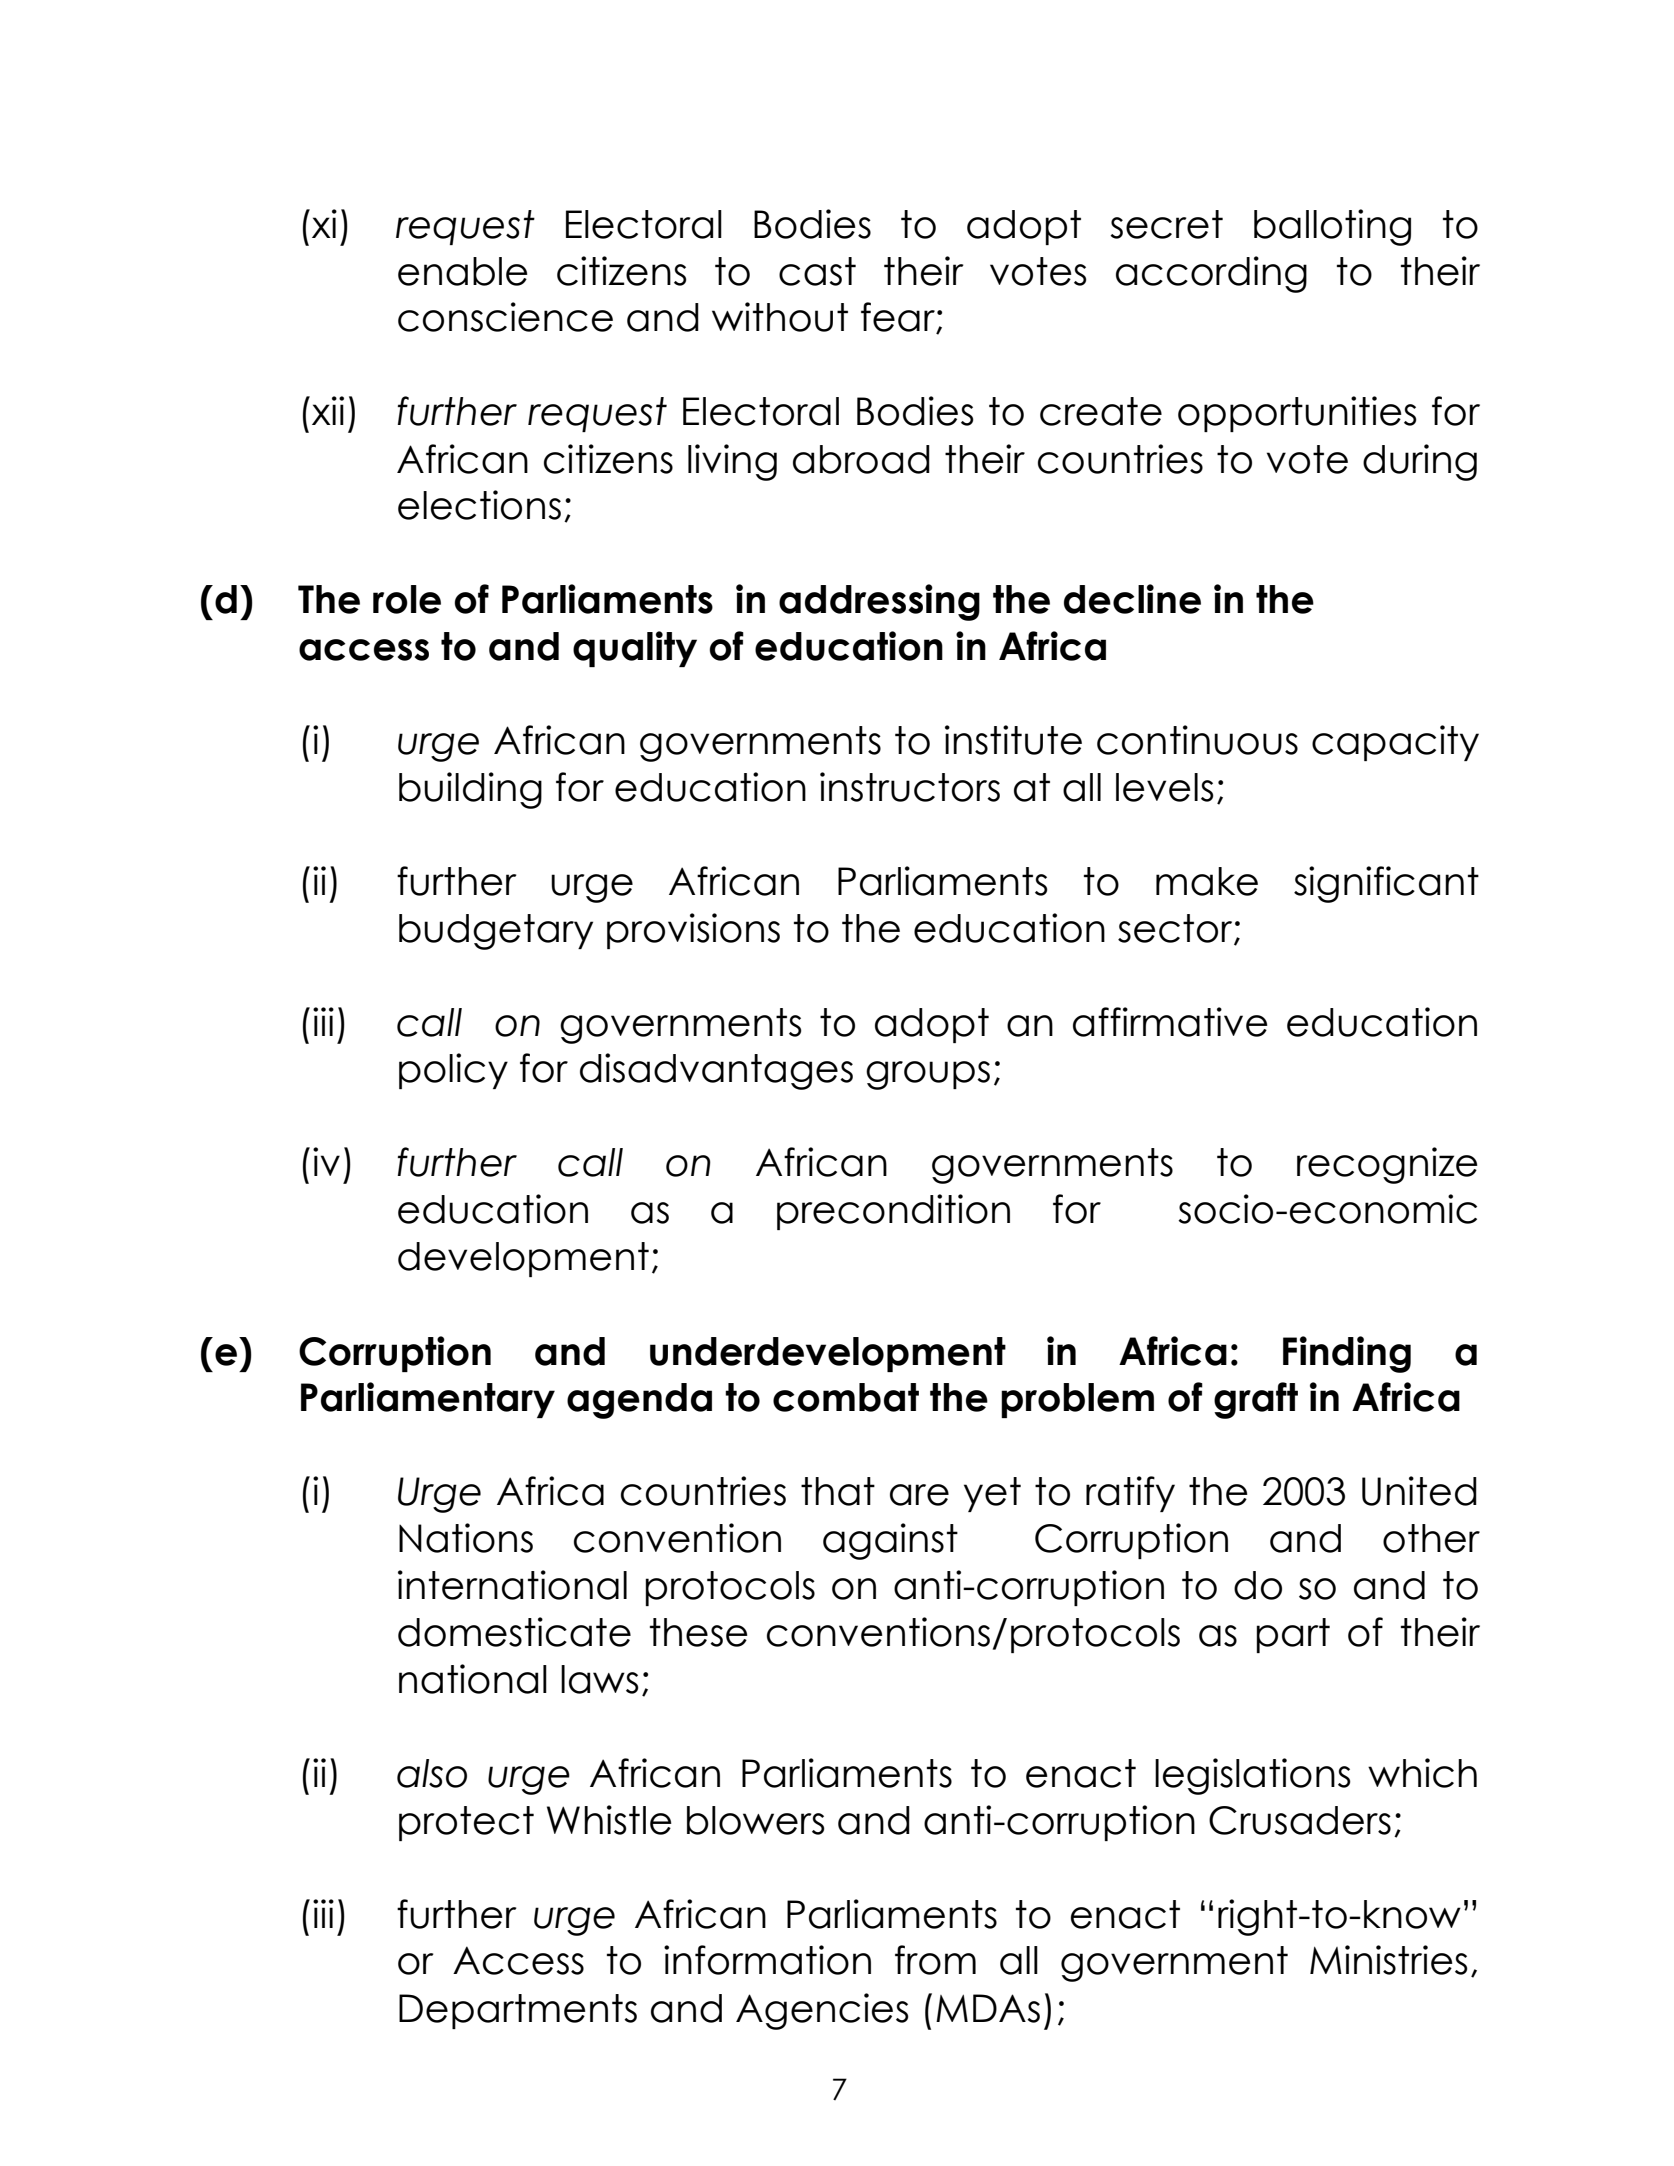  Describe the element at coordinates (1332, 227) in the document. I see `balloting` at that location.
